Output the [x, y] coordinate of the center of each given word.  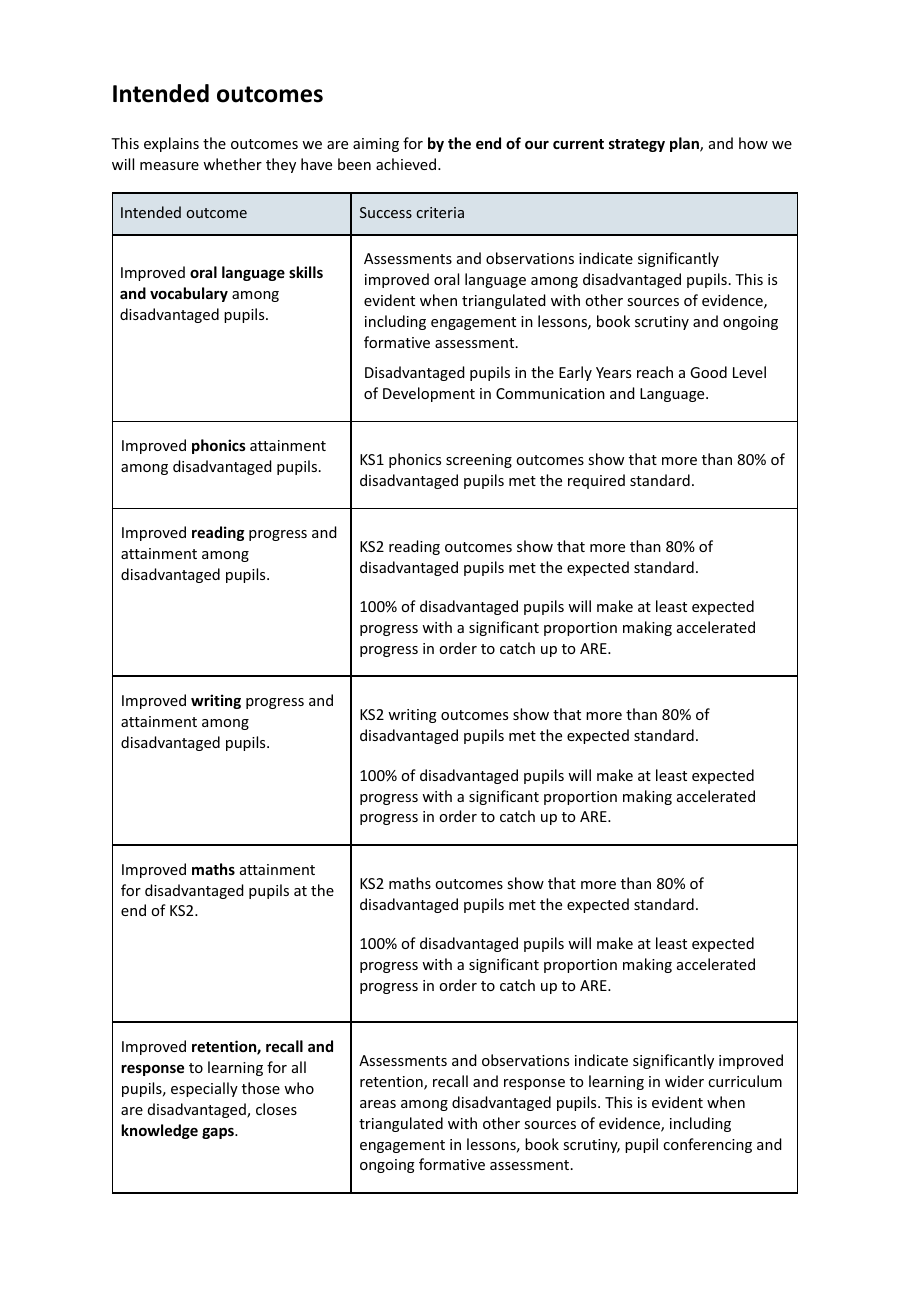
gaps [219, 1133]
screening [479, 461]
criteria [440, 212]
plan [685, 144]
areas [378, 1104]
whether [232, 164]
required [596, 481]
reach [655, 372]
